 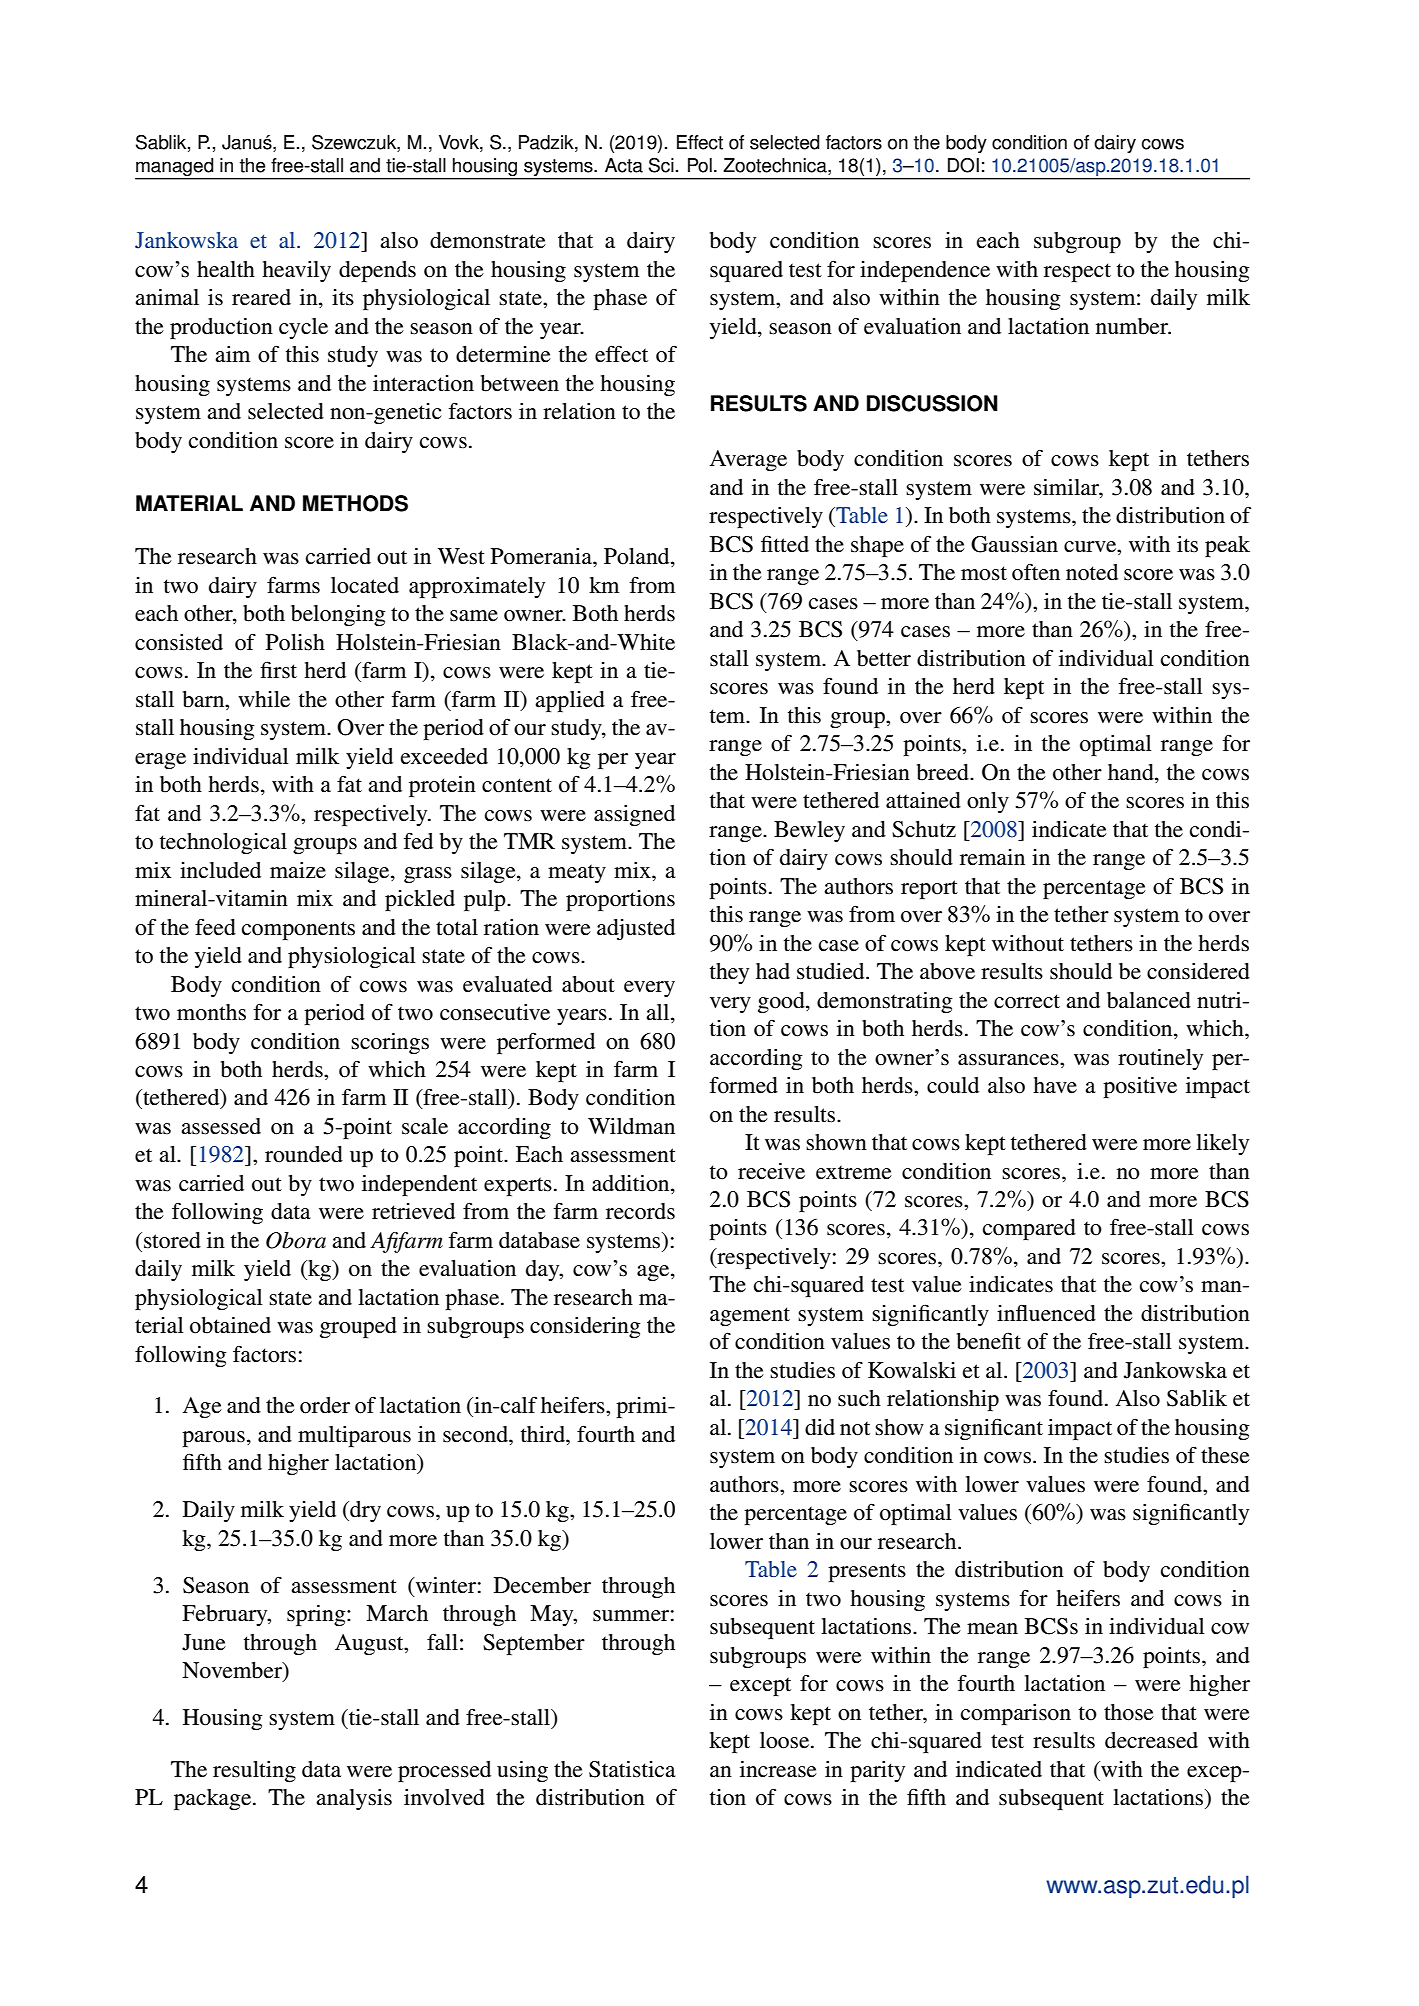 What do you see at coordinates (729, 973) in the screenshot?
I see `they` at bounding box center [729, 973].
